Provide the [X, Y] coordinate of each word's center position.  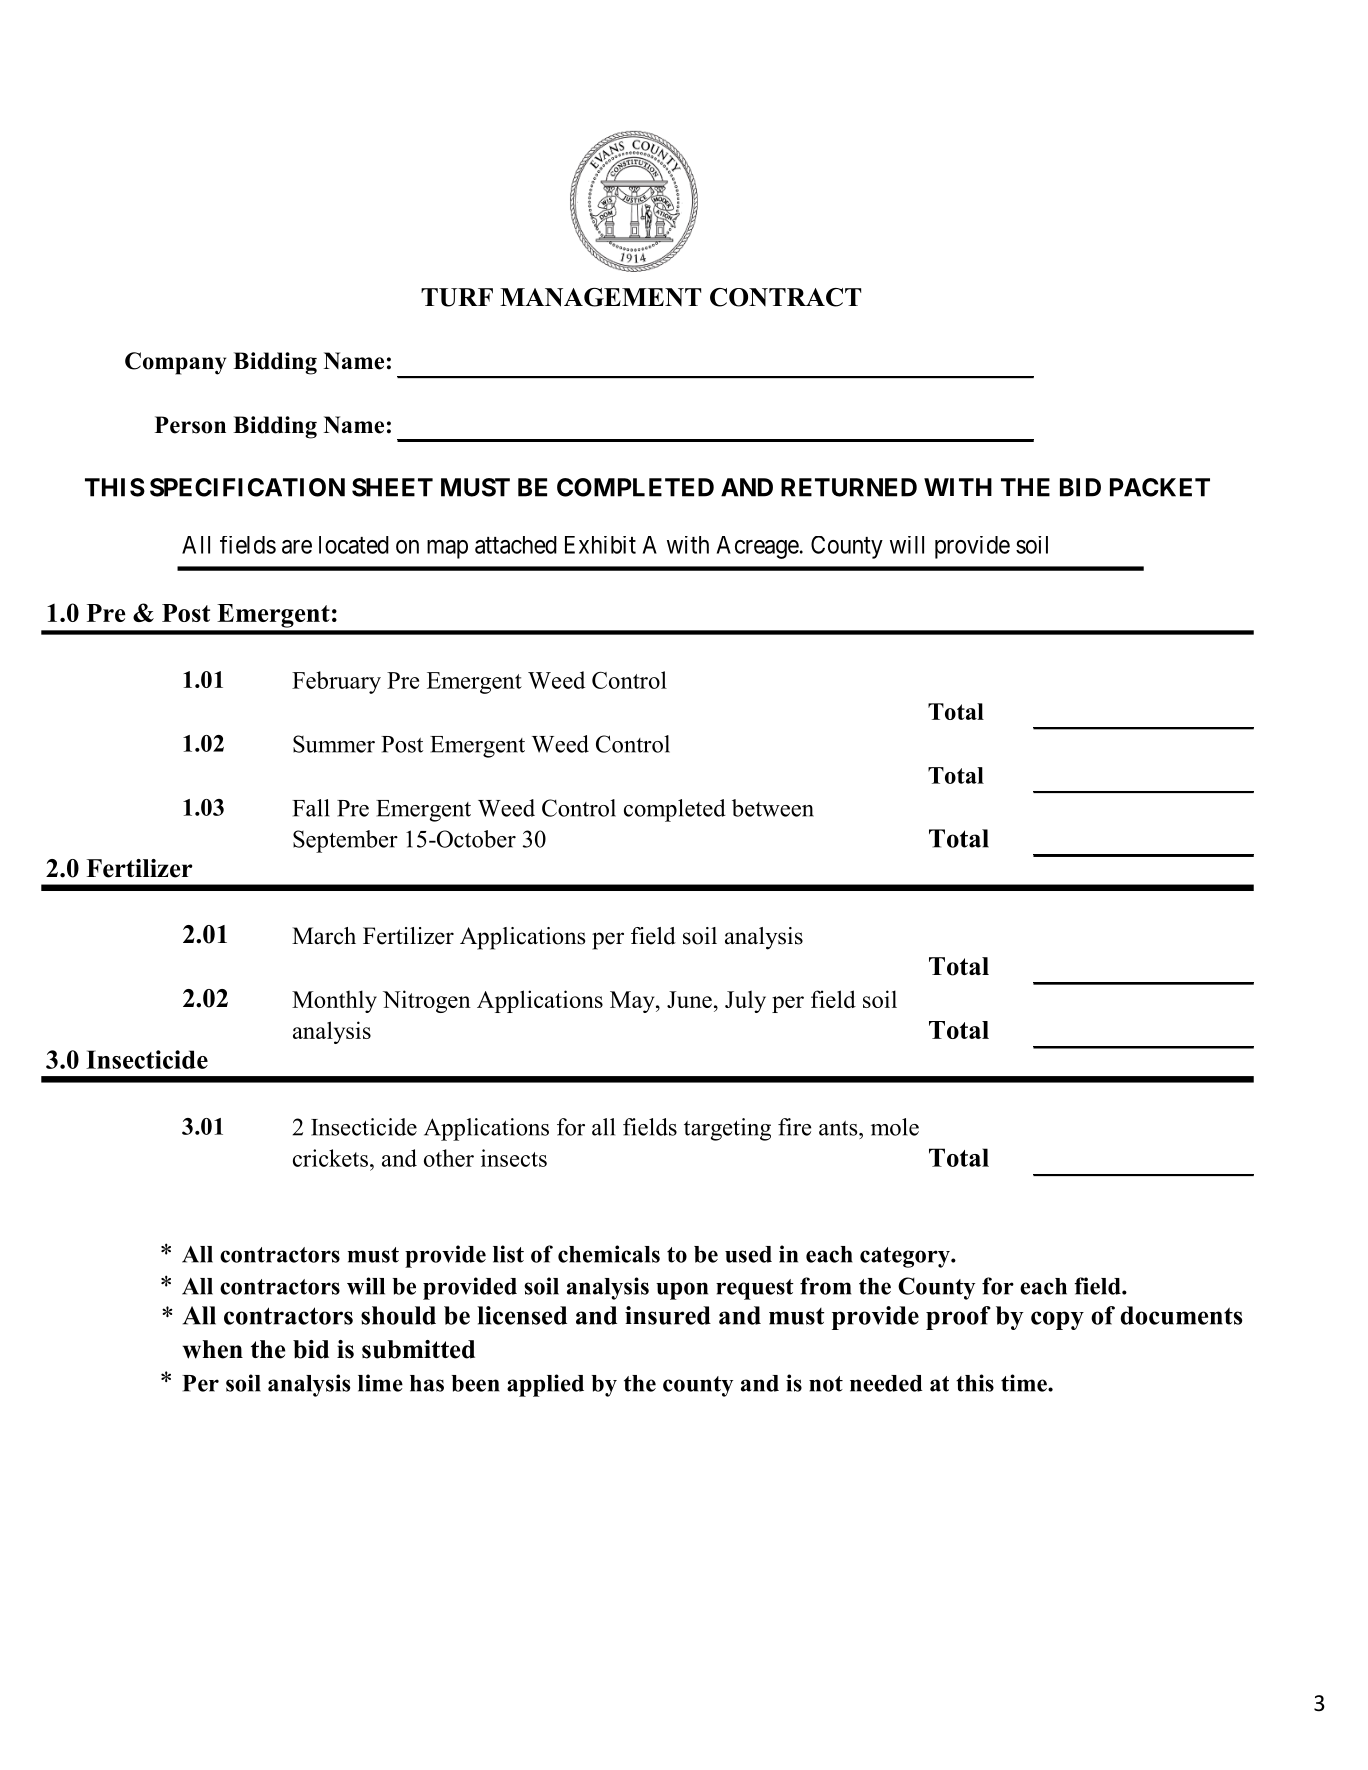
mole [895, 1127]
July [745, 1001]
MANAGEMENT [600, 297]
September [345, 841]
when [213, 1349]
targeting [727, 1129]
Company [175, 363]
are [297, 547]
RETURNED [849, 487]
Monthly [334, 1001]
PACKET [1160, 487]
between [773, 808]
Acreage [758, 547]
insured [668, 1315]
